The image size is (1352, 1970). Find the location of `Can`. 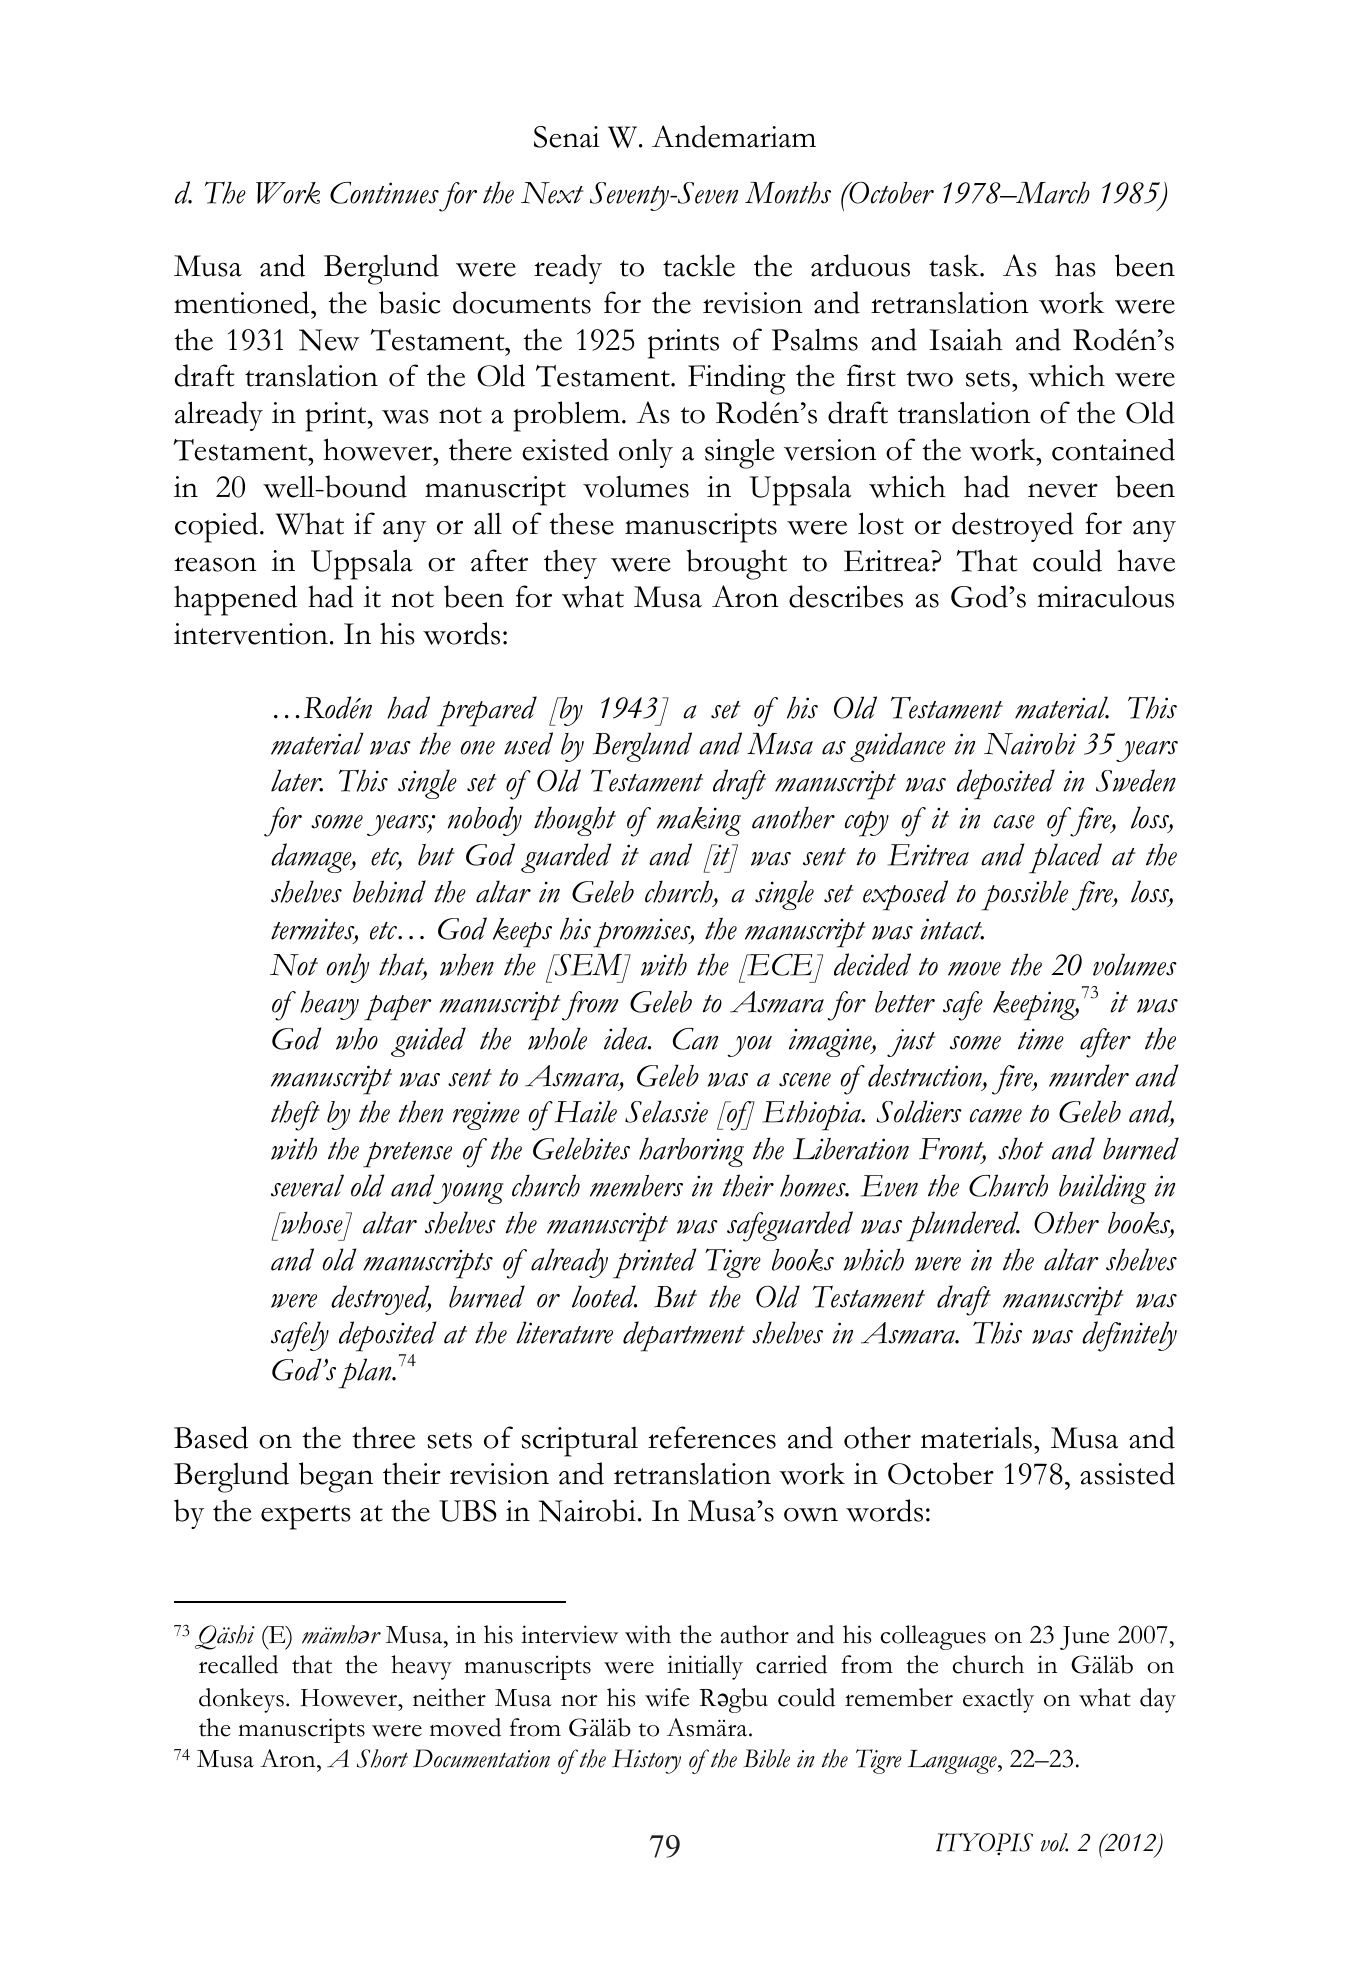

Can is located at coordinates (695, 1039).
